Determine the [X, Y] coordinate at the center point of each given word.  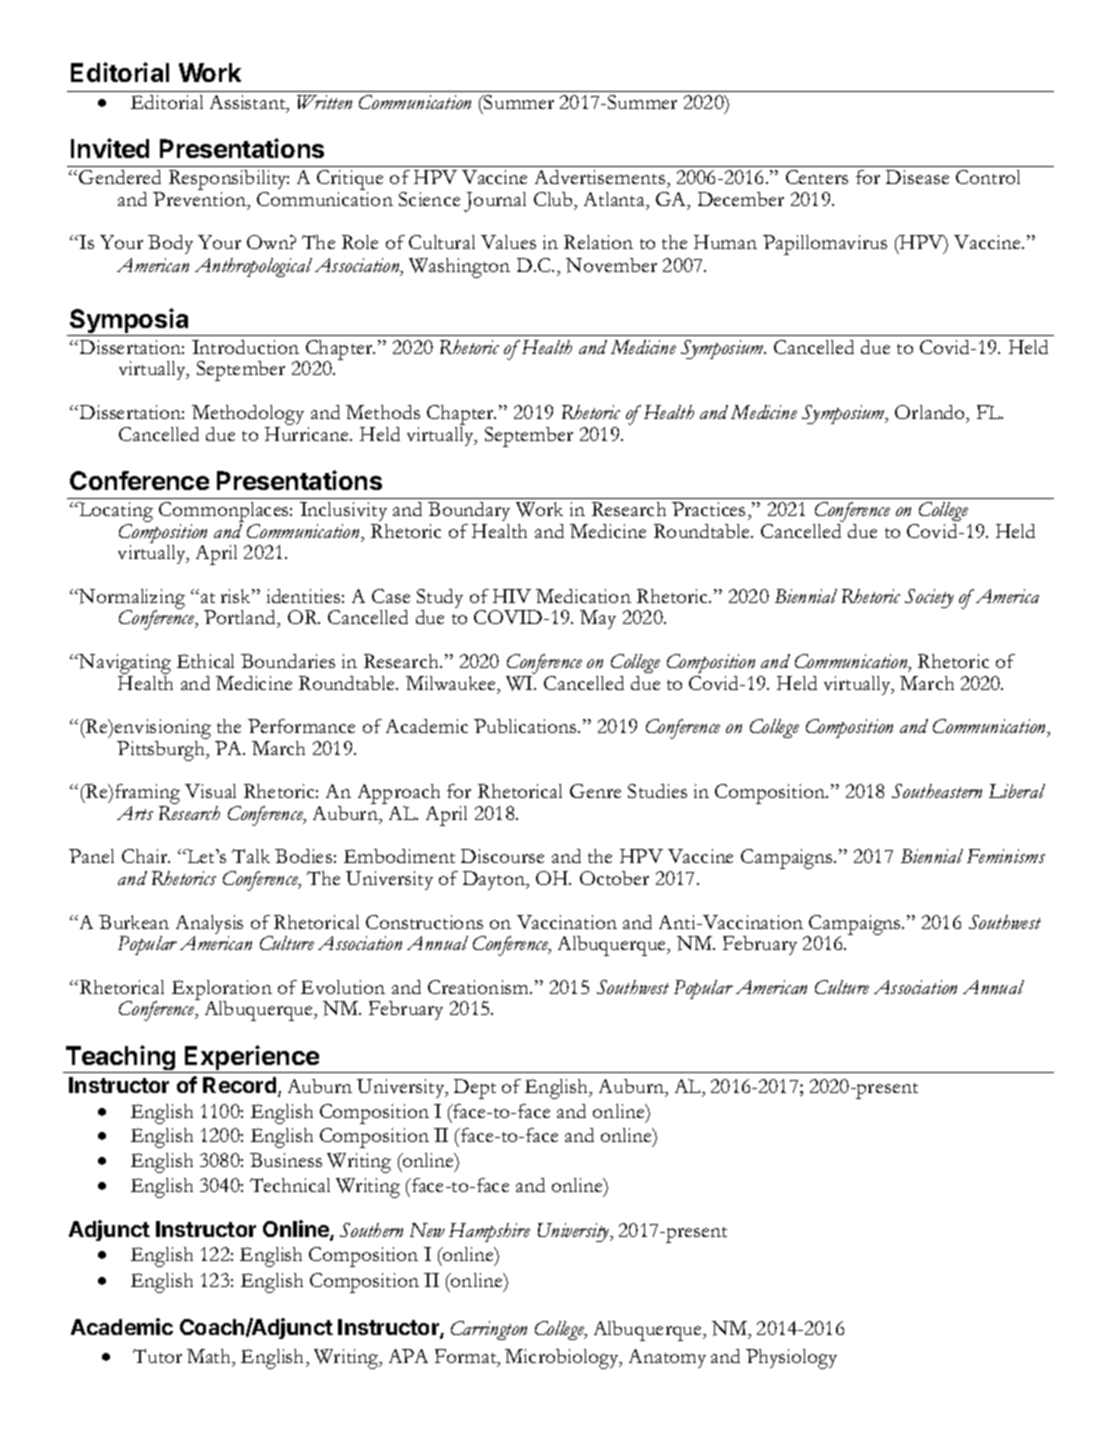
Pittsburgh [162, 749]
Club [554, 199]
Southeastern [937, 791]
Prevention [201, 200]
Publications [526, 726]
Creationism [480, 987]
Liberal [1017, 791]
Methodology [248, 415]
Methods [383, 412]
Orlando [931, 413]
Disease [917, 177]
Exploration [222, 991]
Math [210, 1357]
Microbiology [563, 1359]
